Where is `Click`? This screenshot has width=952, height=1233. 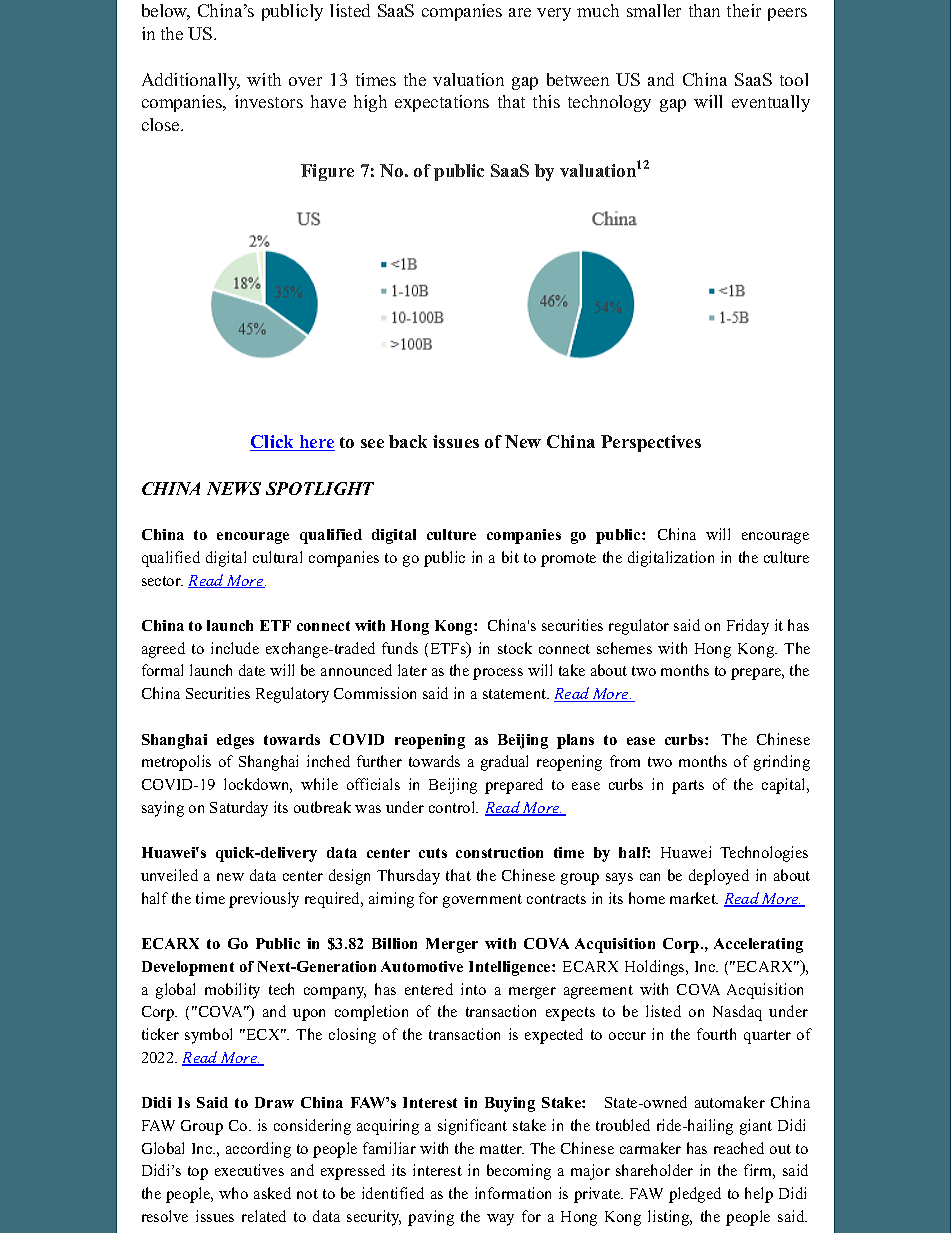
Click is located at coordinates (273, 443).
